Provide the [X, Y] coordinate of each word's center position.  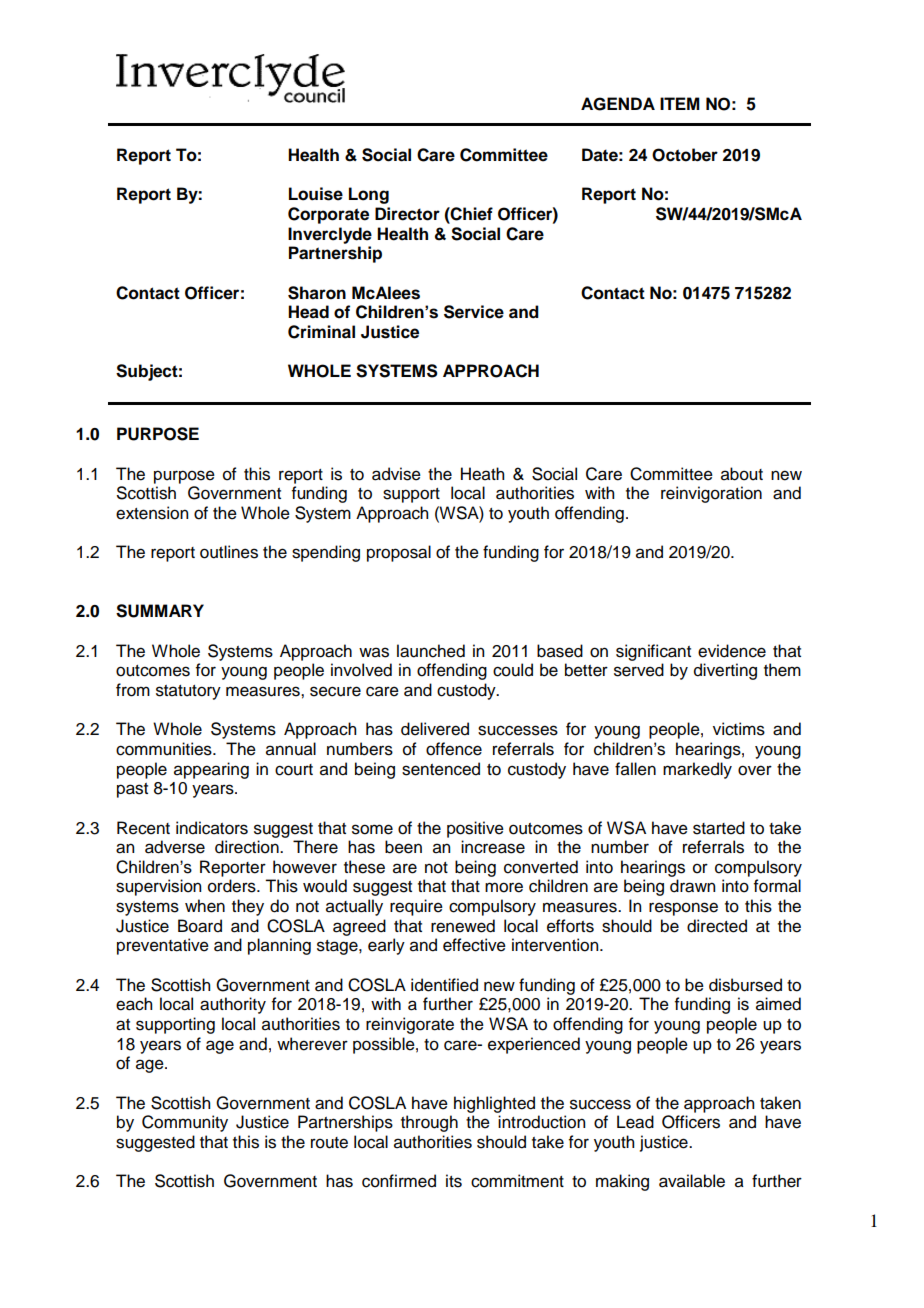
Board [200, 926]
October [685, 155]
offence [454, 749]
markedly [697, 770]
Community [185, 1123]
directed [717, 926]
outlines [229, 552]
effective [474, 945]
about [742, 474]
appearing [211, 770]
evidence [732, 651]
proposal [399, 553]
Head [308, 312]
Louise [316, 194]
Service [474, 312]
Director [407, 214]
